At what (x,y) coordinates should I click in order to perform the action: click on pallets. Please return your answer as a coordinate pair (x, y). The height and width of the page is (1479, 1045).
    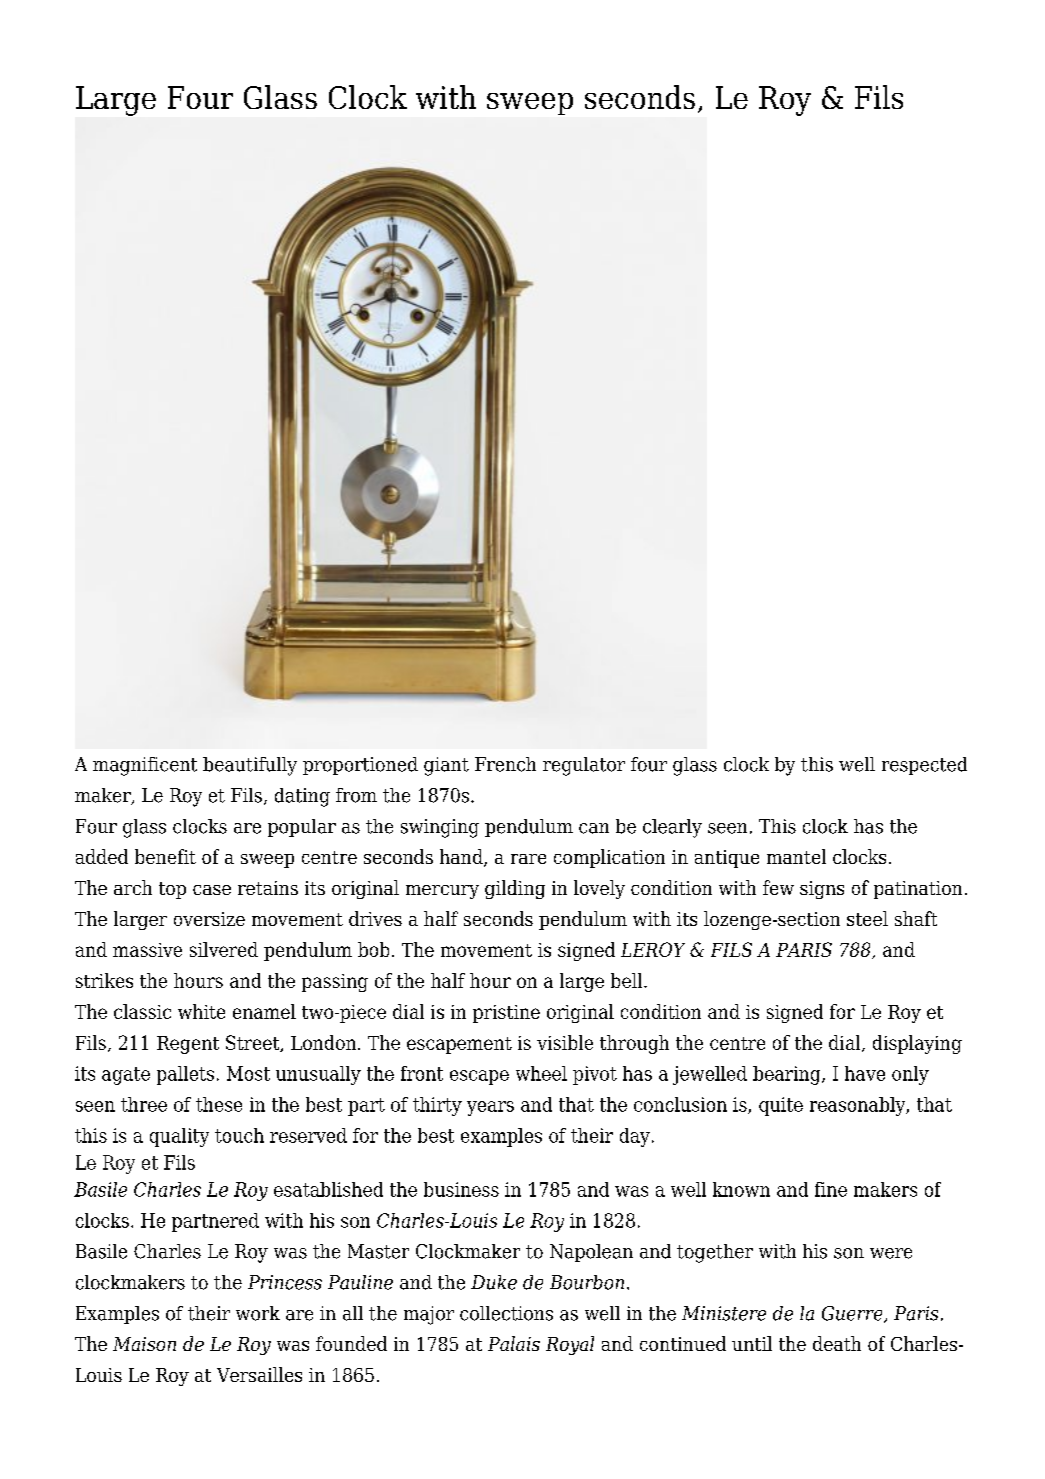
    Looking at the image, I should click on (185, 1075).
